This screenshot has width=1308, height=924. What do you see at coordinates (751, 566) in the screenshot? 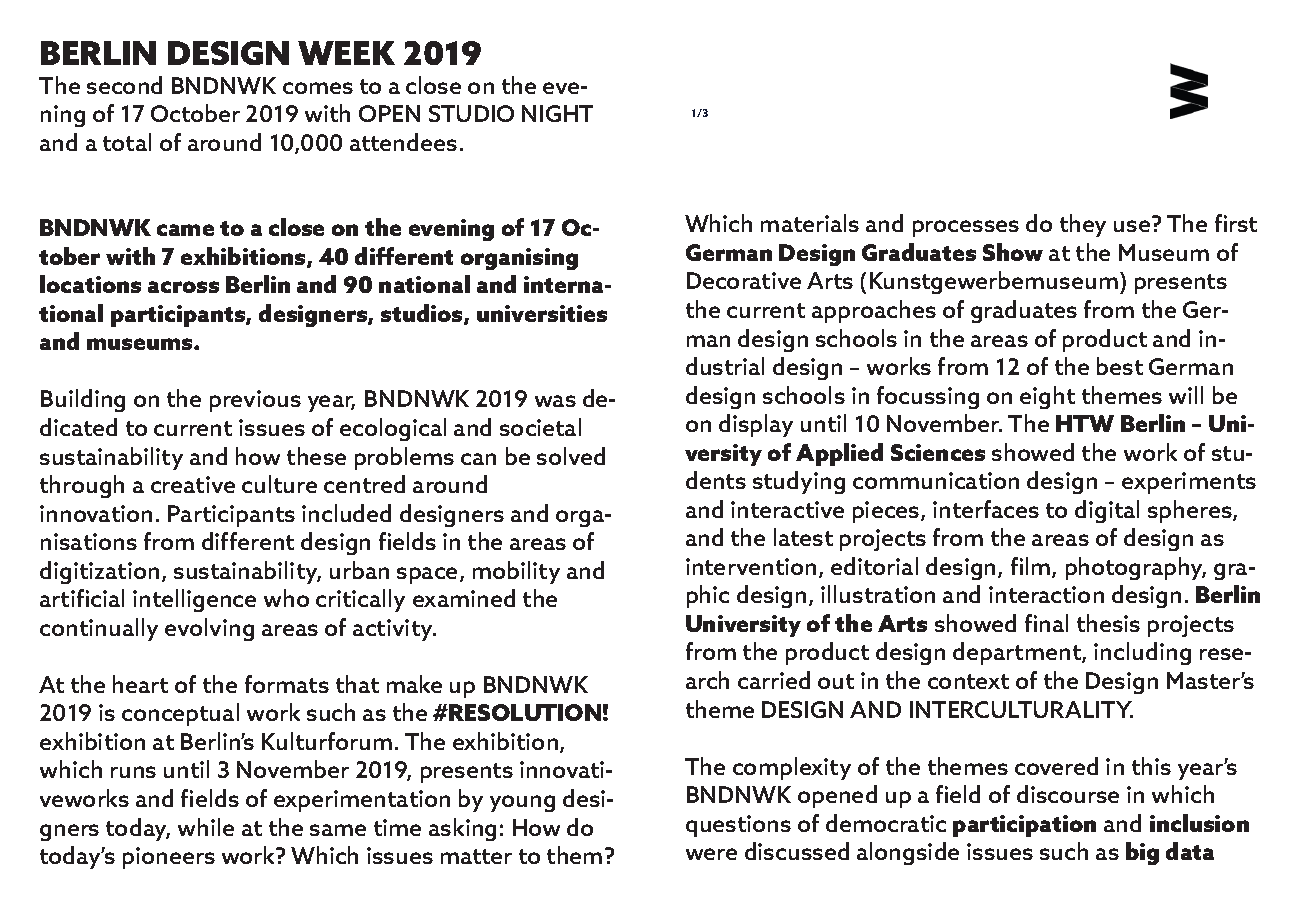
I see `intervention` at bounding box center [751, 566].
